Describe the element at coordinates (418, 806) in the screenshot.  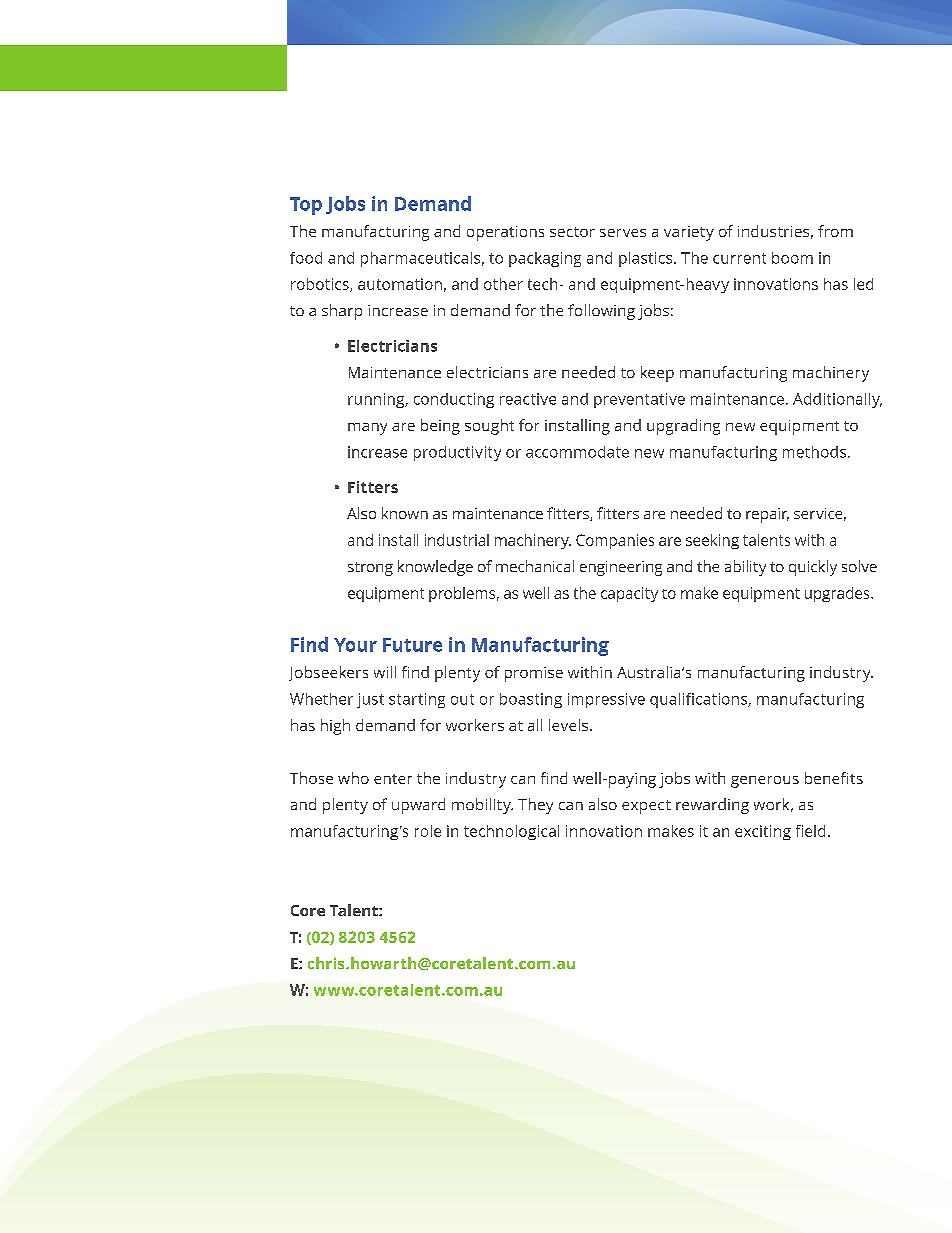
I see `upward` at that location.
